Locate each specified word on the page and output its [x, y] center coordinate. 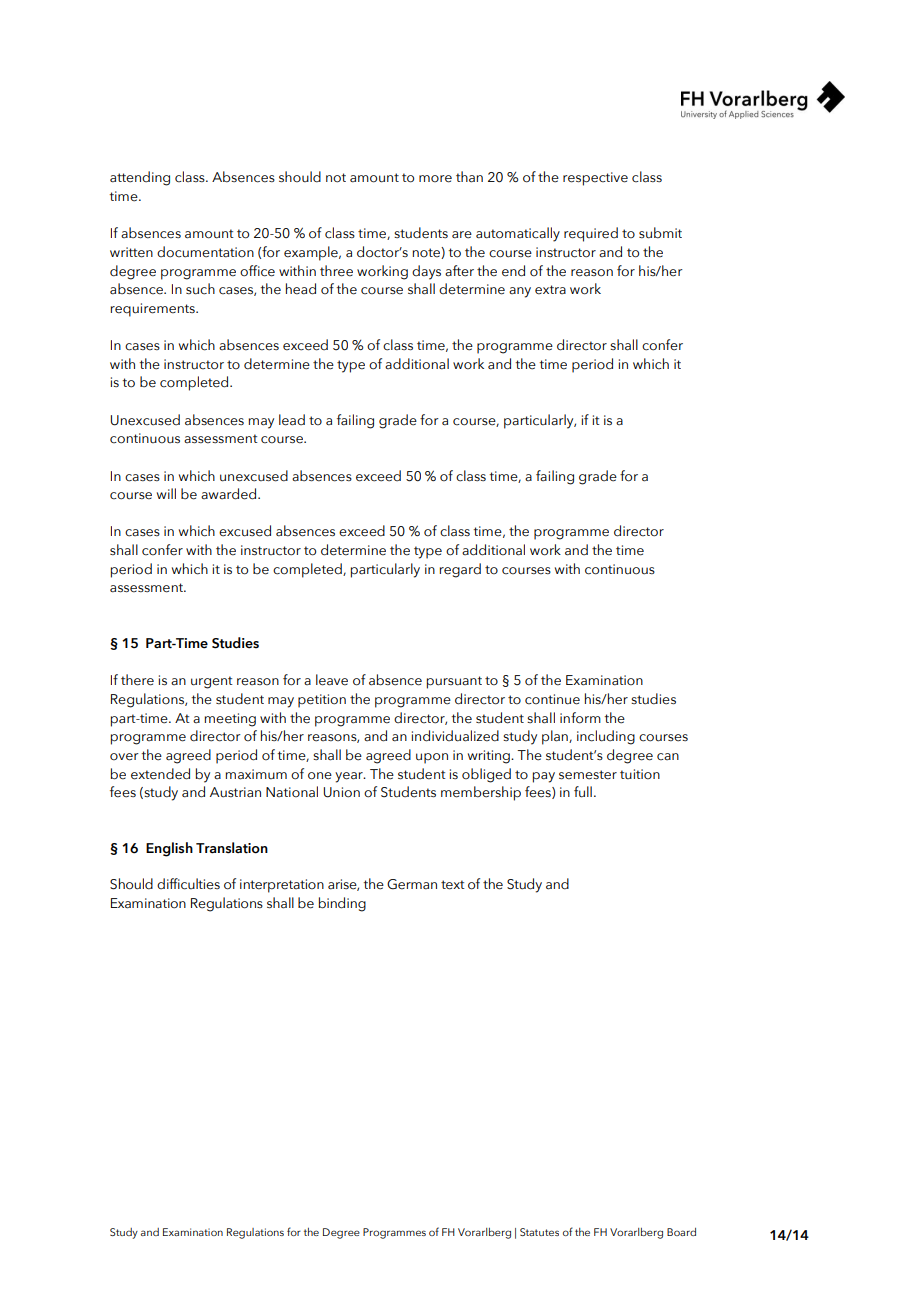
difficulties [188, 884]
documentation [205, 252]
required [591, 234]
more [435, 179]
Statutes [539, 1232]
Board [681, 1232]
